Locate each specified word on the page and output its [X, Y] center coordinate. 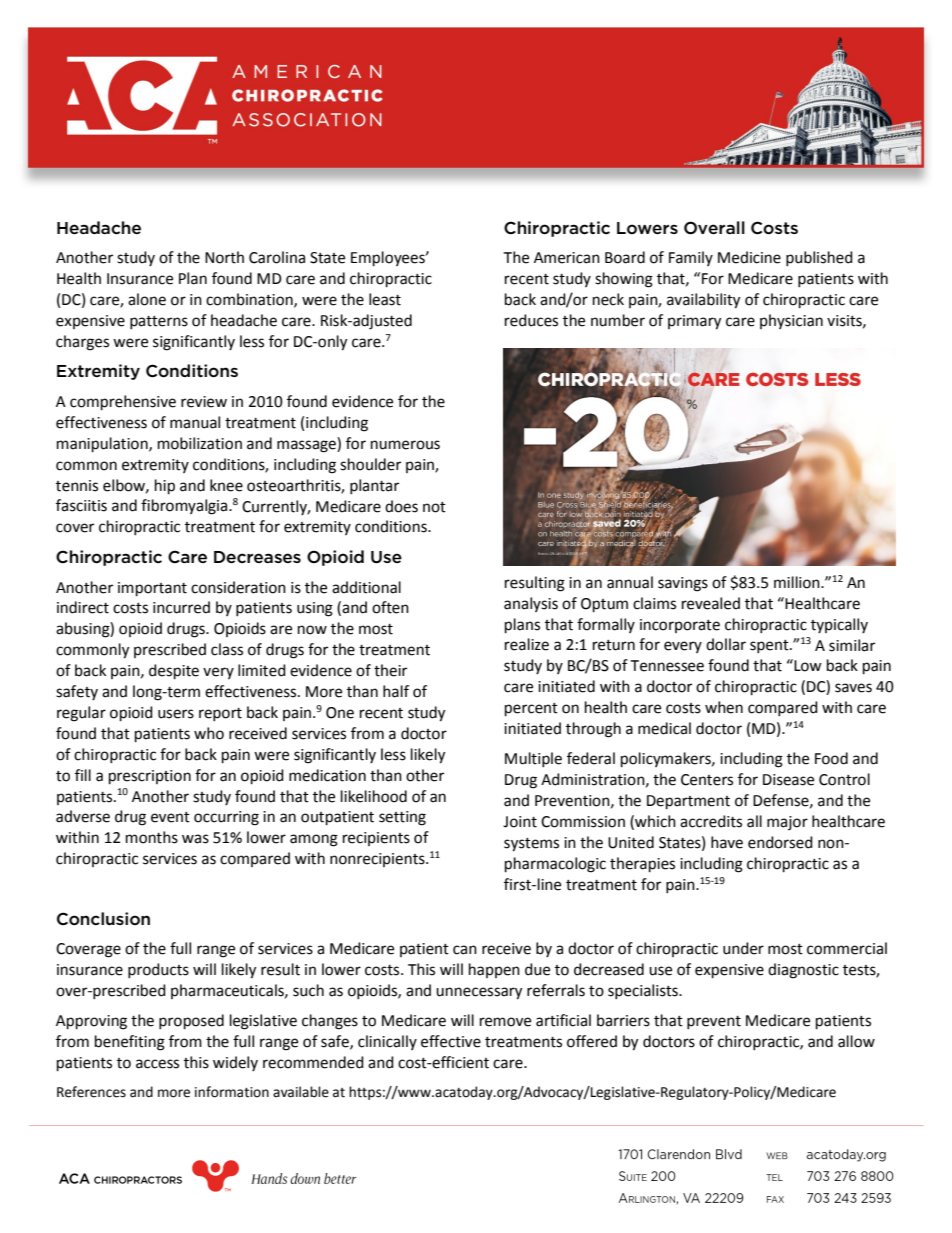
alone [147, 299]
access [157, 1064]
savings [683, 584]
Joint [520, 822]
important [152, 589]
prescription [150, 777]
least [385, 299]
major [787, 823]
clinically [387, 1042]
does [401, 506]
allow [856, 1041]
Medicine [749, 257]
